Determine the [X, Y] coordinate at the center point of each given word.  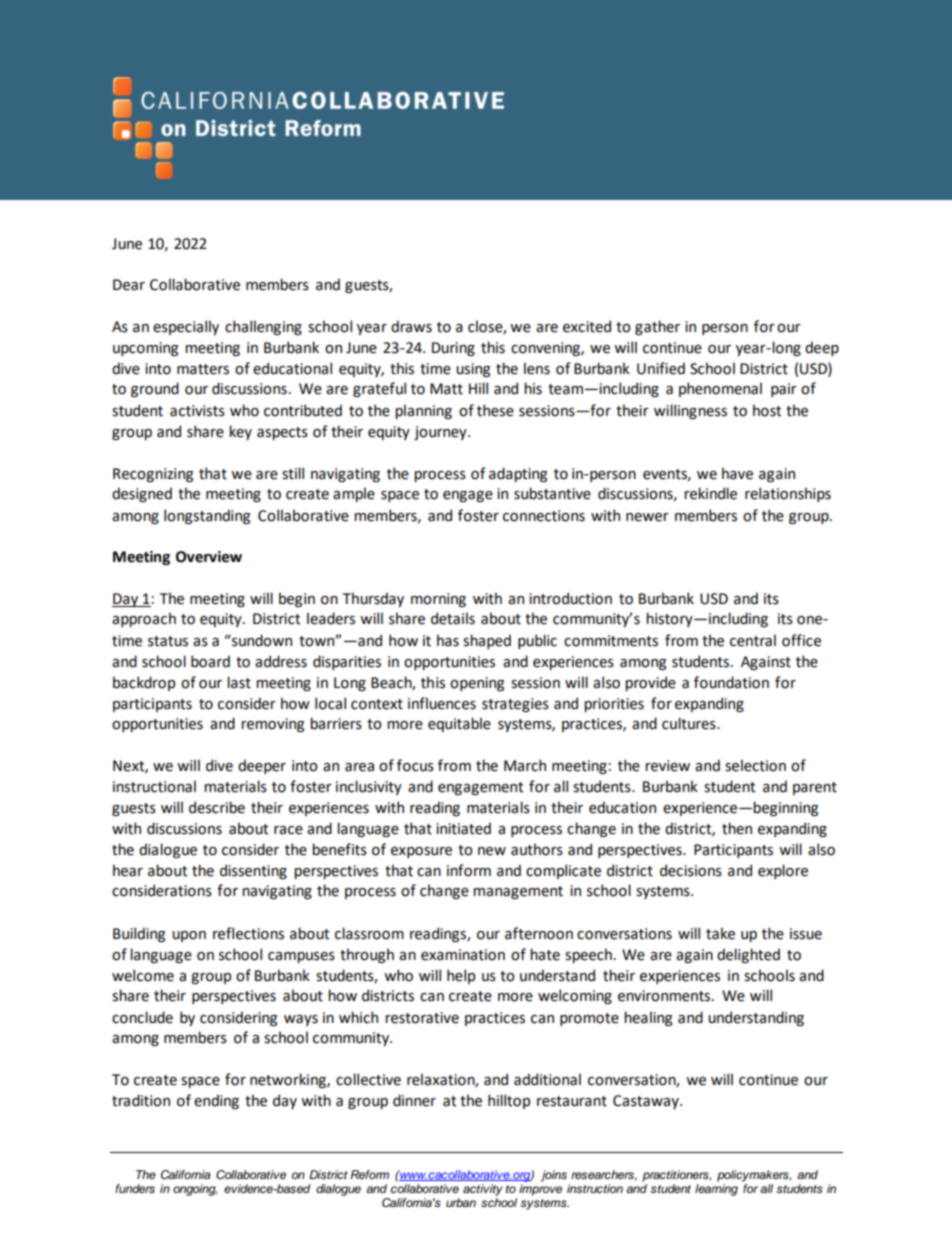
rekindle [710, 493]
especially [186, 327]
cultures [690, 723]
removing [272, 725]
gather [657, 327]
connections [544, 516]
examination [463, 955]
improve [540, 1190]
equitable [459, 724]
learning [716, 1190]
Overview [209, 557]
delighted [748, 955]
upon [189, 936]
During [453, 349]
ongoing [195, 1190]
